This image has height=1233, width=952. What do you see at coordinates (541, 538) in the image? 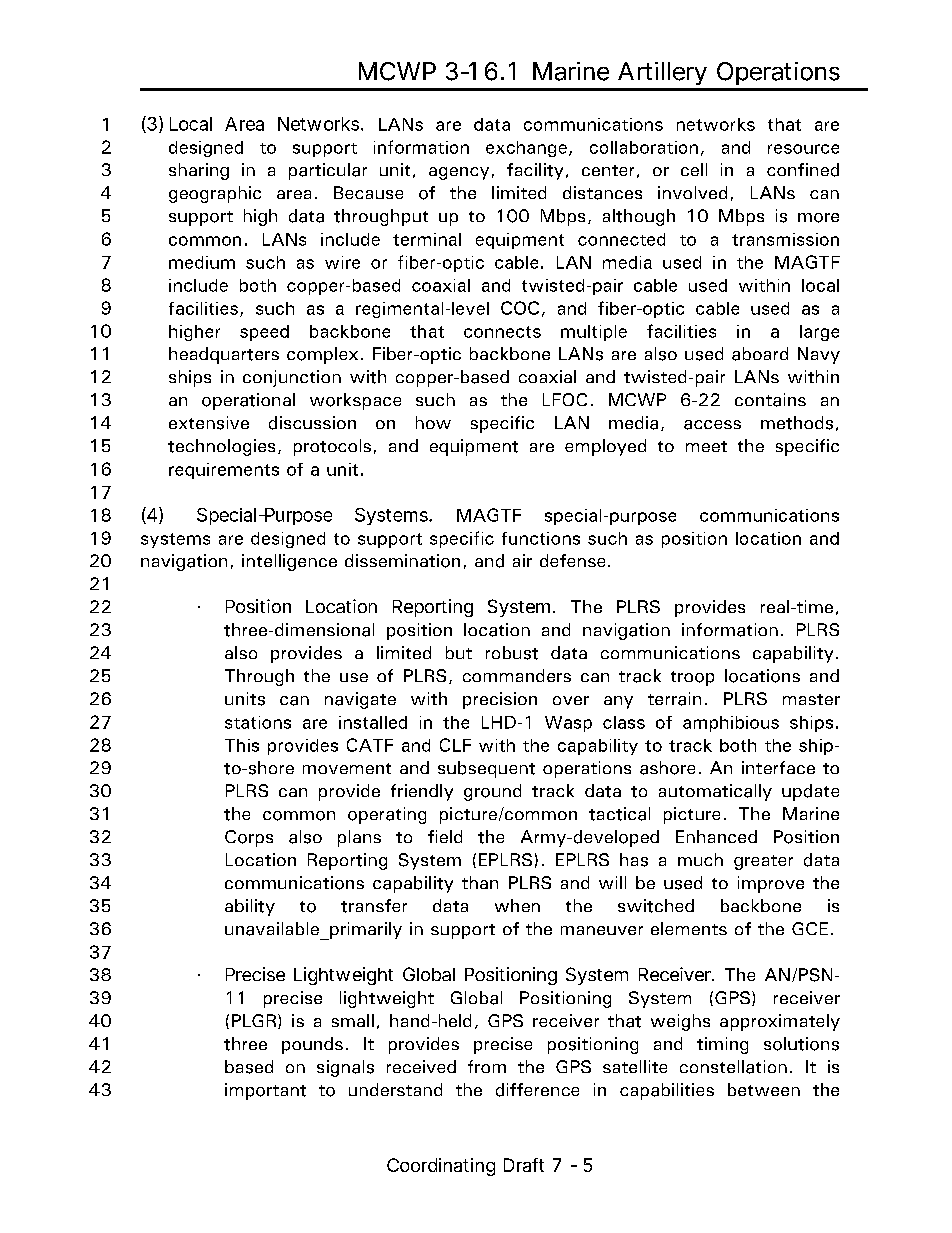
I see `functions` at bounding box center [541, 538].
